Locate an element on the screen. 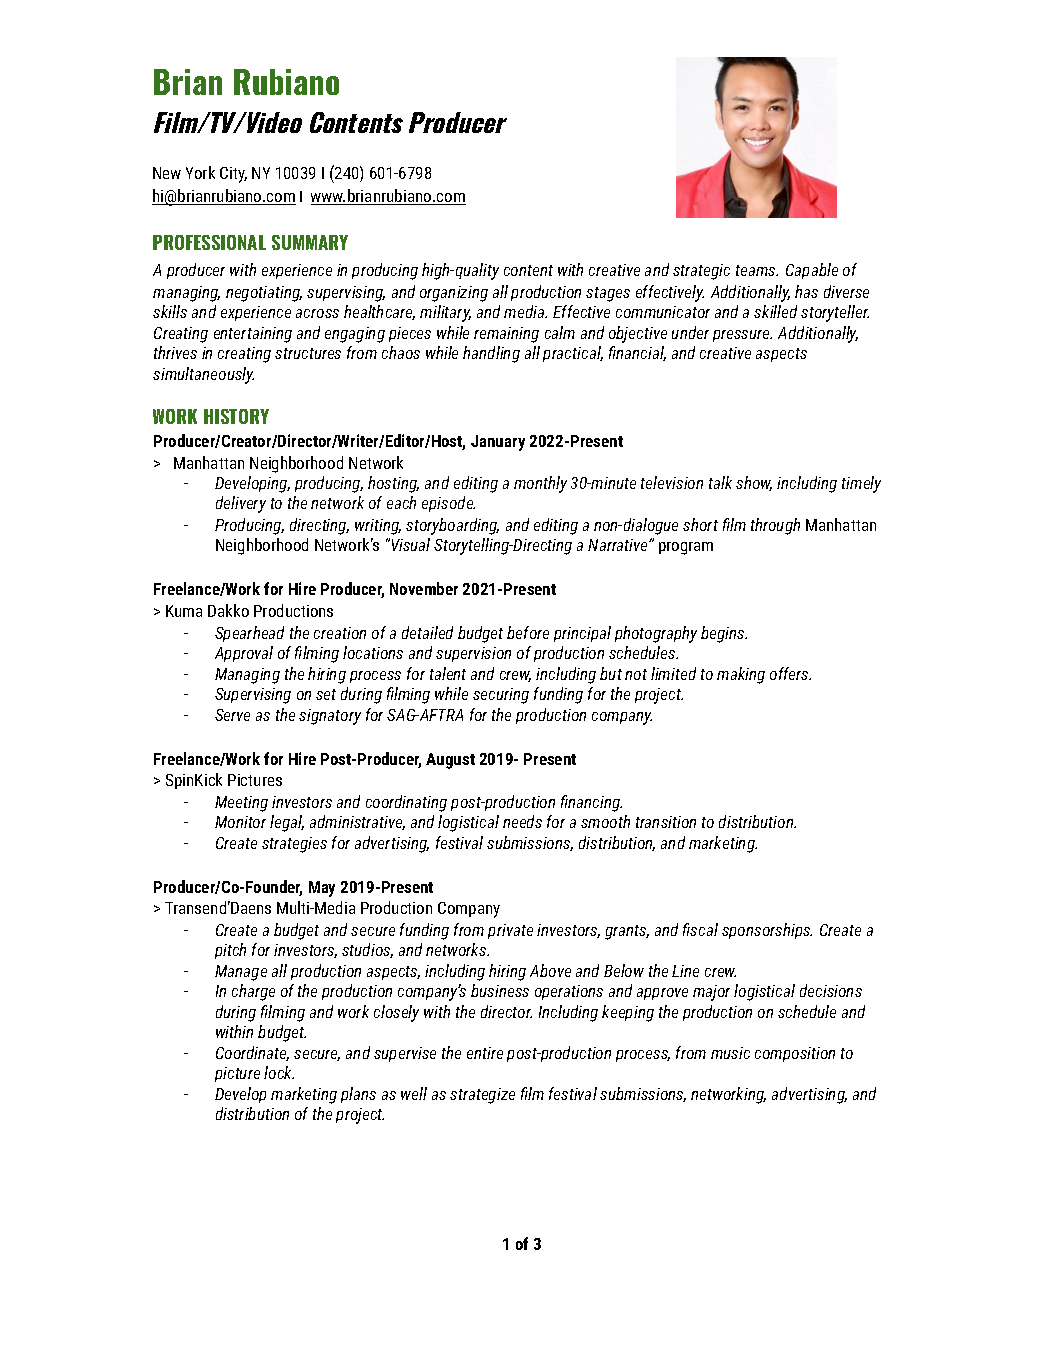 The width and height of the screenshot is (1045, 1353). teams is located at coordinates (757, 270).
